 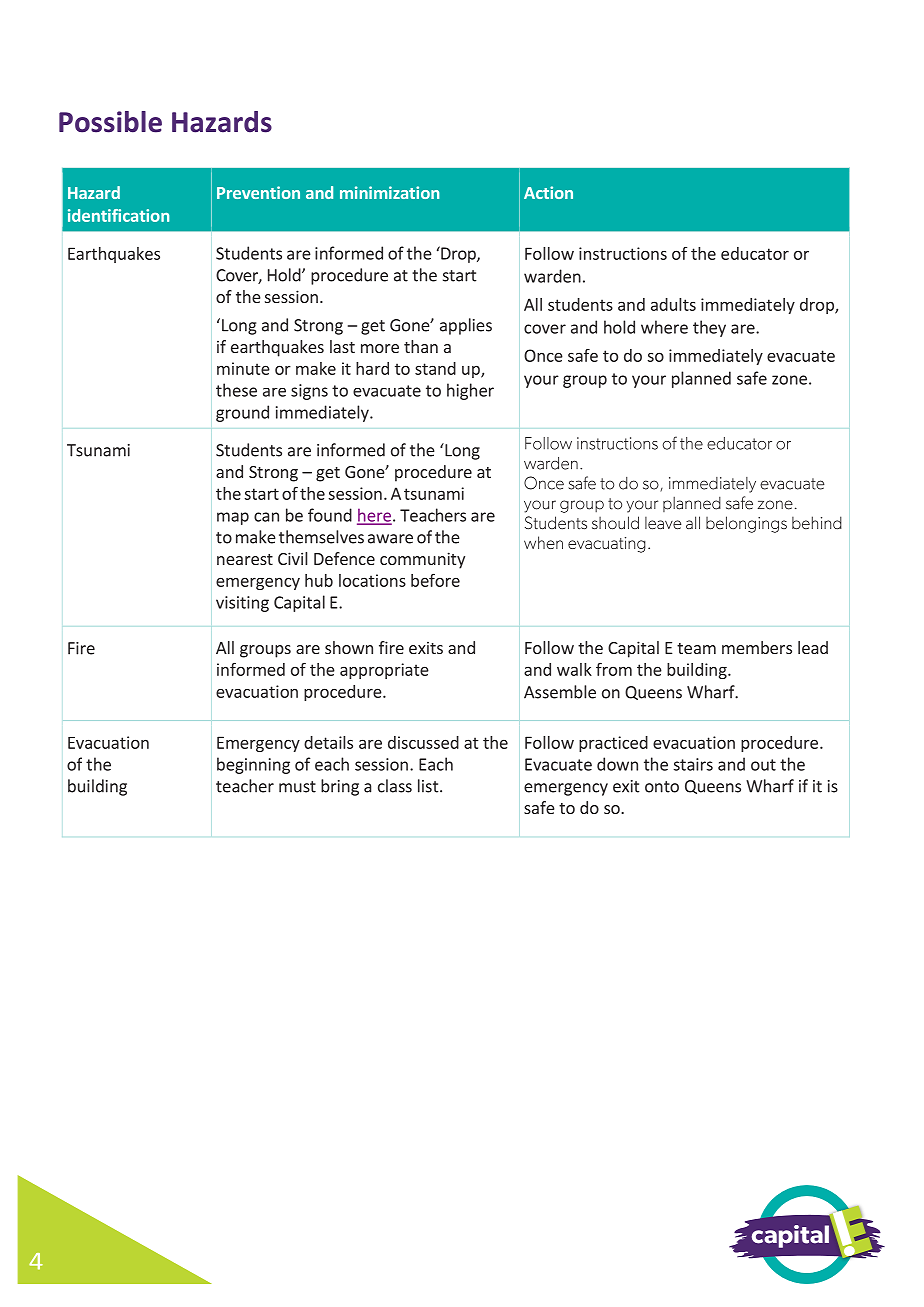 What do you see at coordinates (243, 368) in the page?
I see `minute` at bounding box center [243, 368].
